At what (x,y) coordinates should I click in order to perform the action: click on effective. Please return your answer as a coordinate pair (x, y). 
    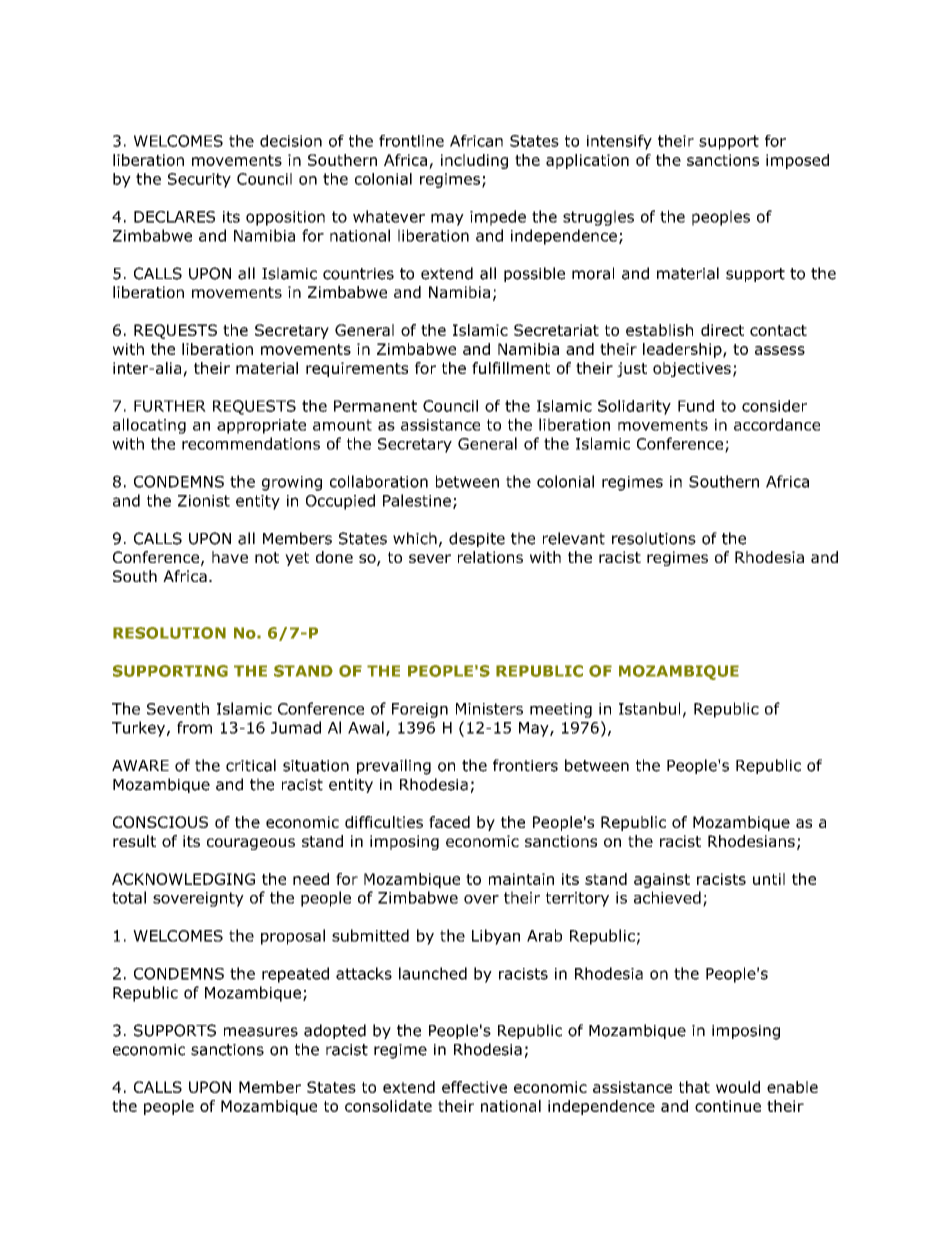
    Looking at the image, I should click on (474, 1087).
